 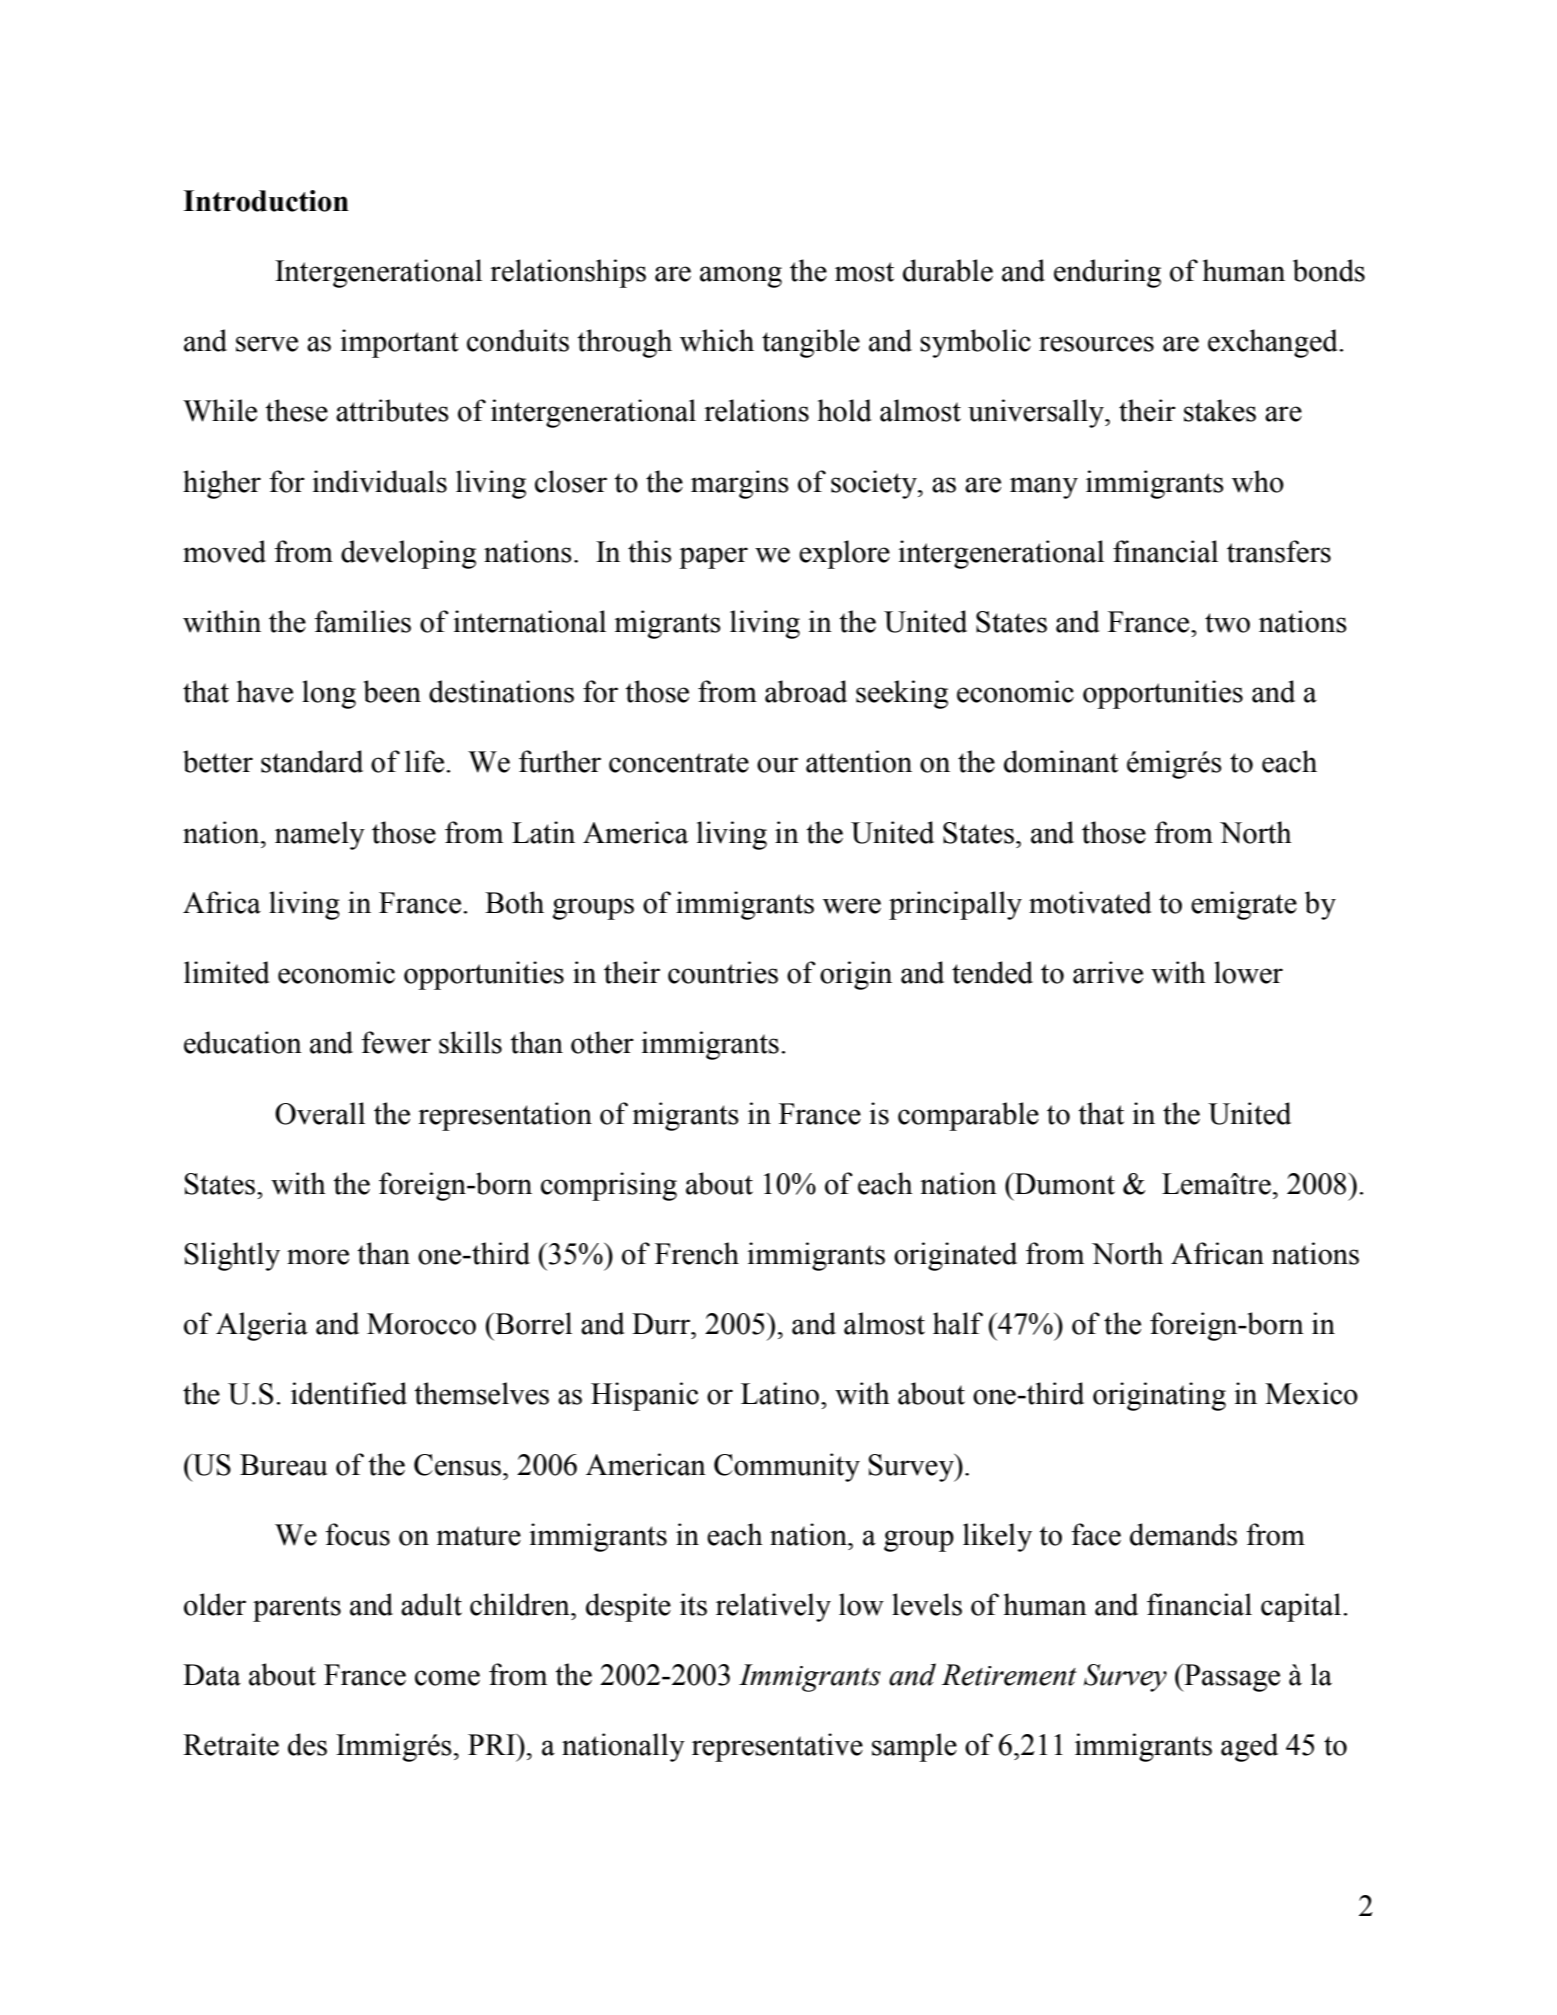 What do you see at coordinates (1061, 761) in the screenshot?
I see `dominant` at bounding box center [1061, 761].
